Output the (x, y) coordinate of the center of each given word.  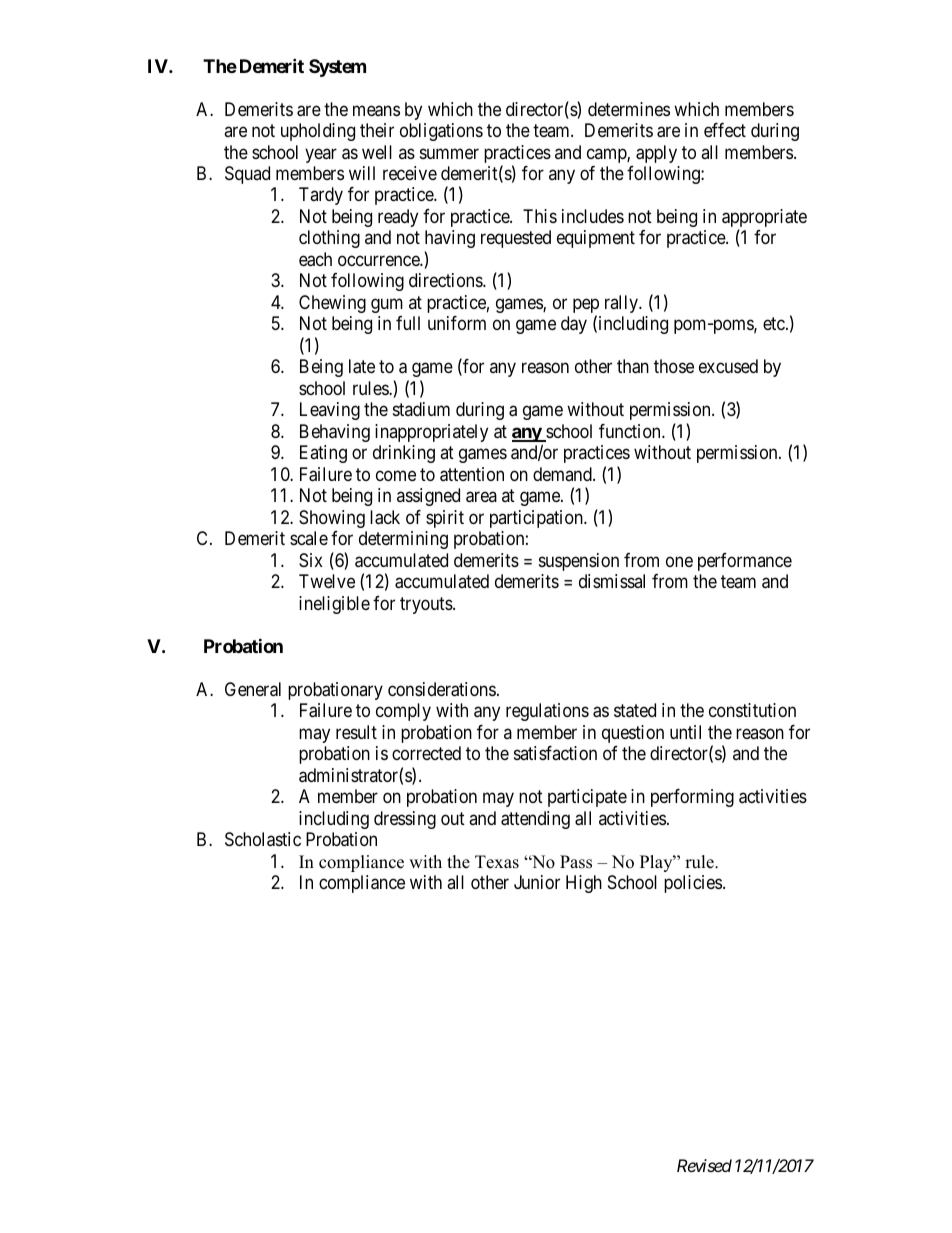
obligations (441, 132)
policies (693, 884)
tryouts (427, 605)
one (679, 561)
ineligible (334, 605)
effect (725, 130)
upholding (318, 132)
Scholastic (263, 839)
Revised (704, 1165)
